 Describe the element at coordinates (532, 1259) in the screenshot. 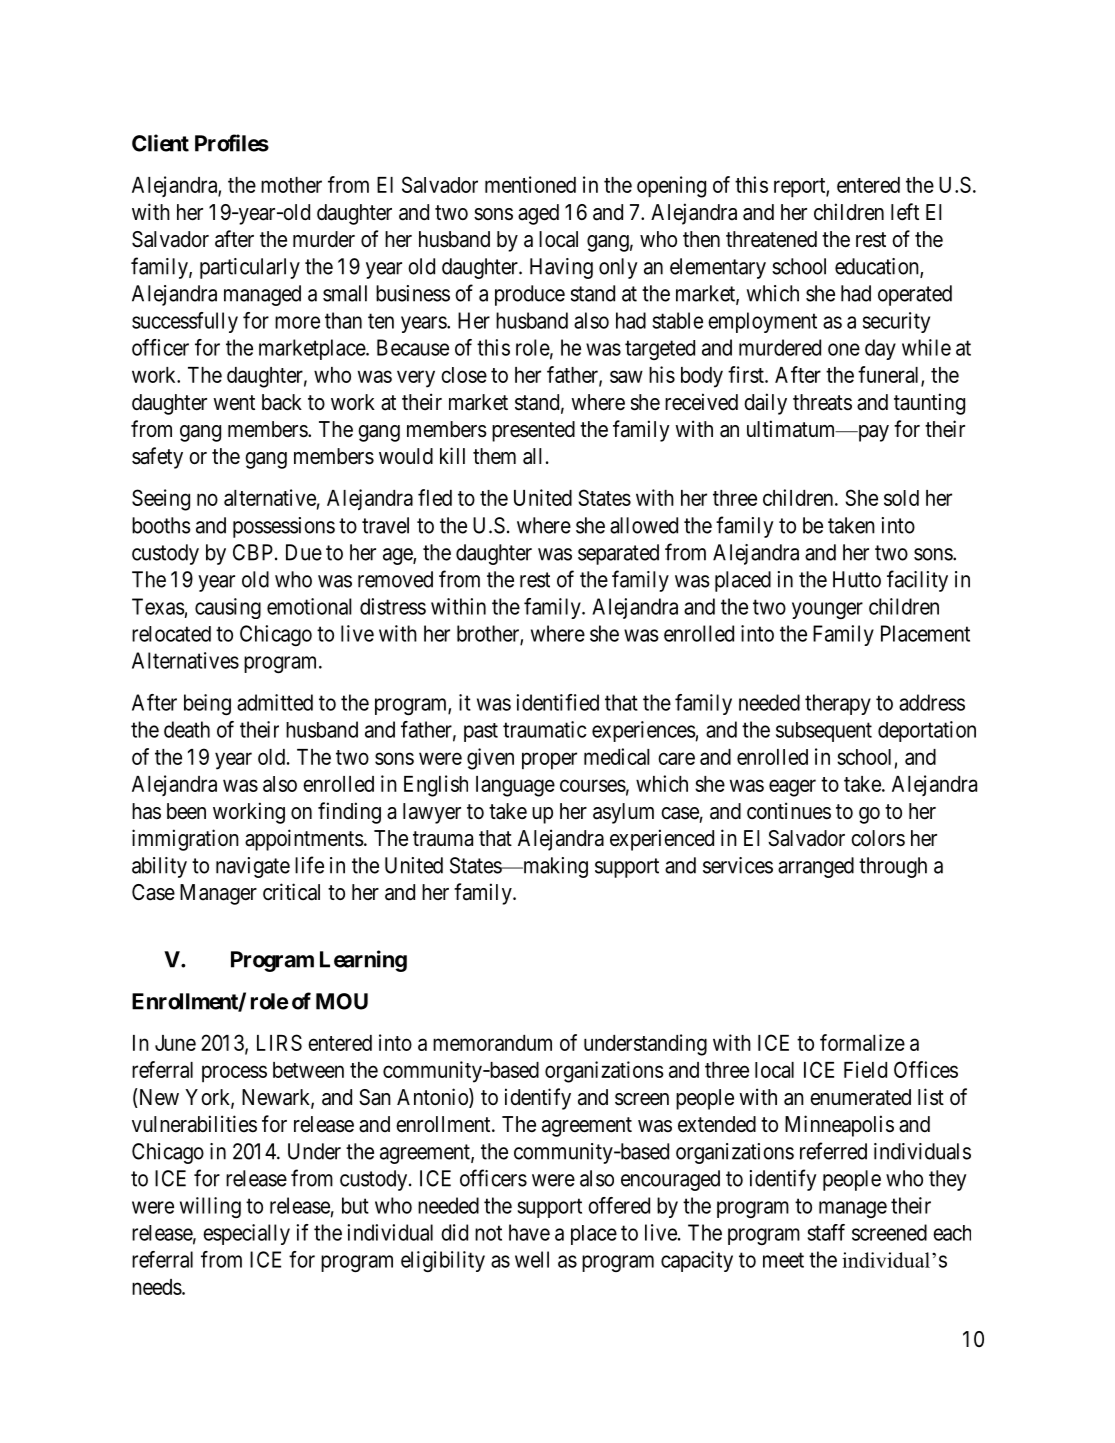

I see `well` at that location.
